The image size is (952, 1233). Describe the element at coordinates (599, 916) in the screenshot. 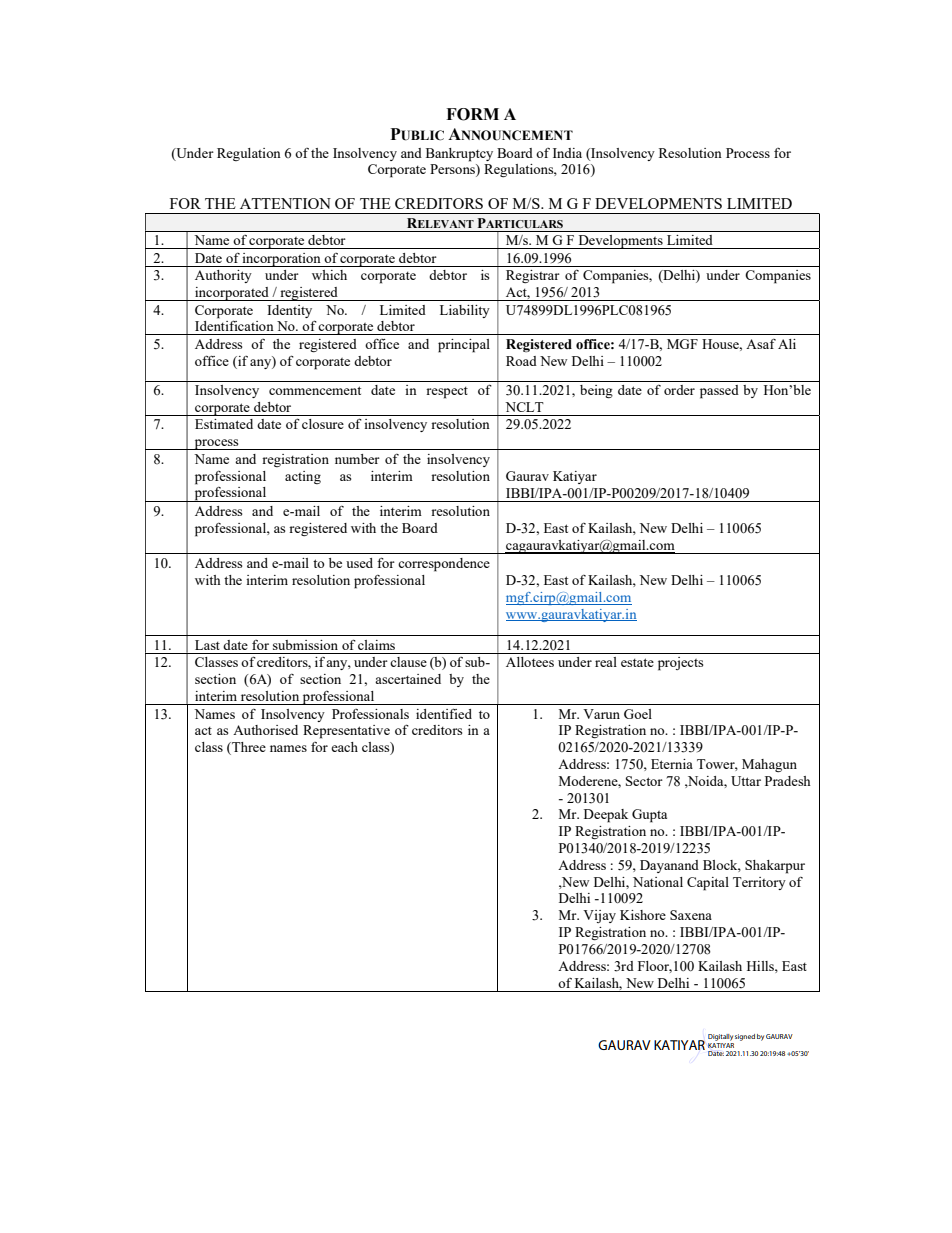

I see `Vijay` at that location.
